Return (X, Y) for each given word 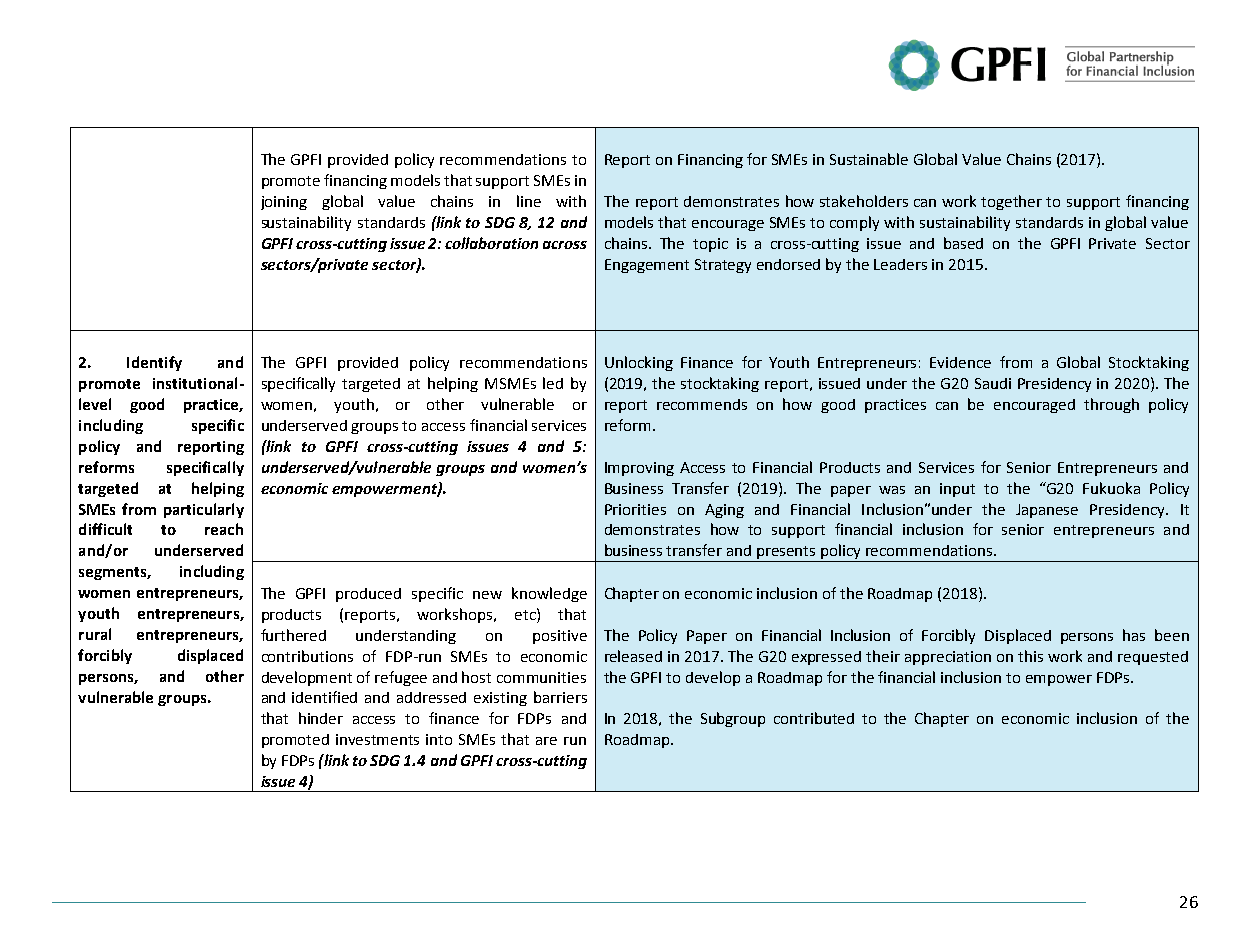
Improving (639, 469)
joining (284, 203)
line (529, 201)
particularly (204, 510)
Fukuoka (1111, 488)
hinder (321, 718)
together (1011, 202)
